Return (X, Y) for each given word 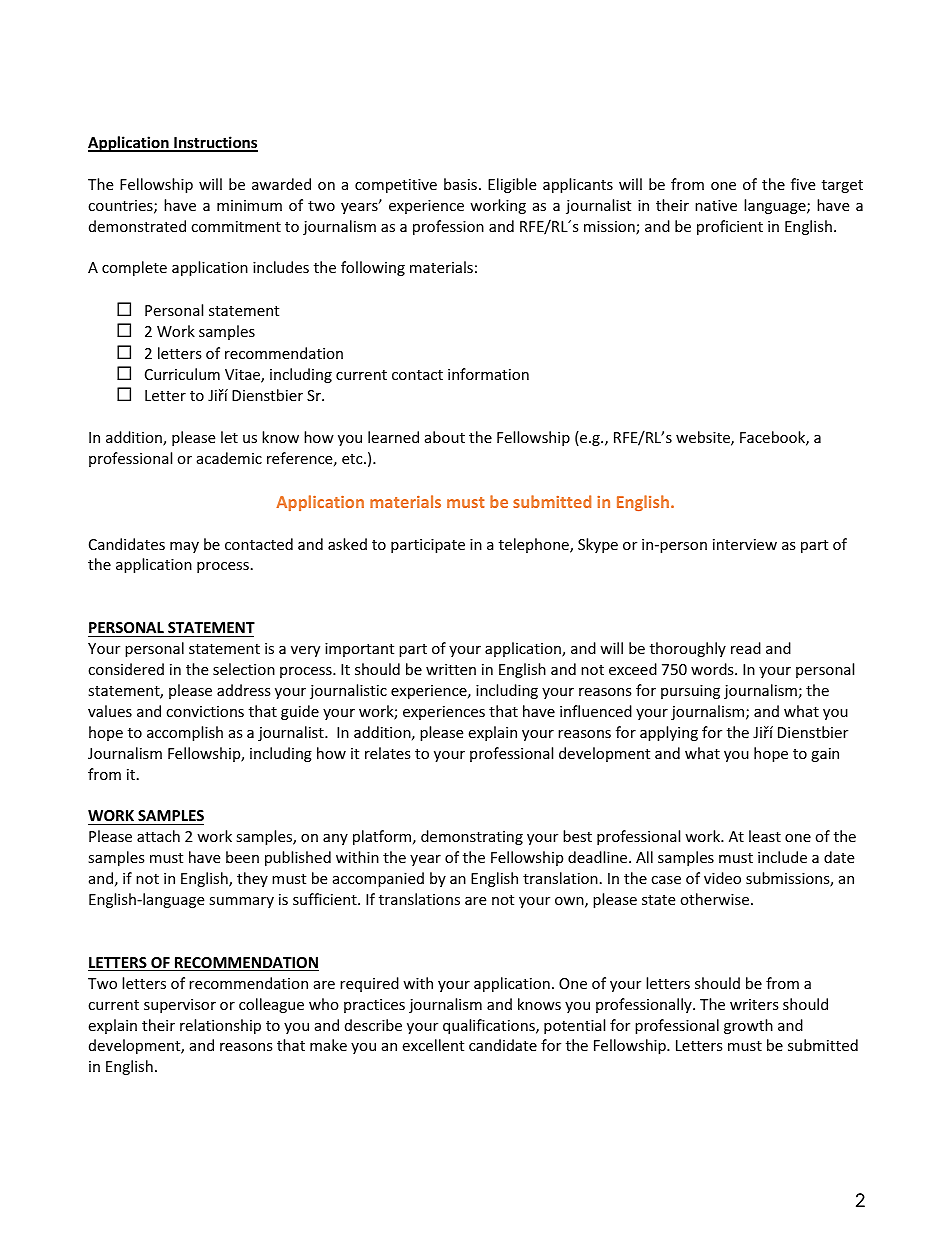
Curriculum (182, 374)
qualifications (490, 1026)
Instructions (215, 143)
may (184, 547)
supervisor (180, 1006)
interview (745, 544)
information (488, 374)
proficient (730, 227)
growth (748, 1026)
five (803, 184)
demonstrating (472, 837)
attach (158, 836)
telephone (535, 545)
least (765, 836)
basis (460, 184)
